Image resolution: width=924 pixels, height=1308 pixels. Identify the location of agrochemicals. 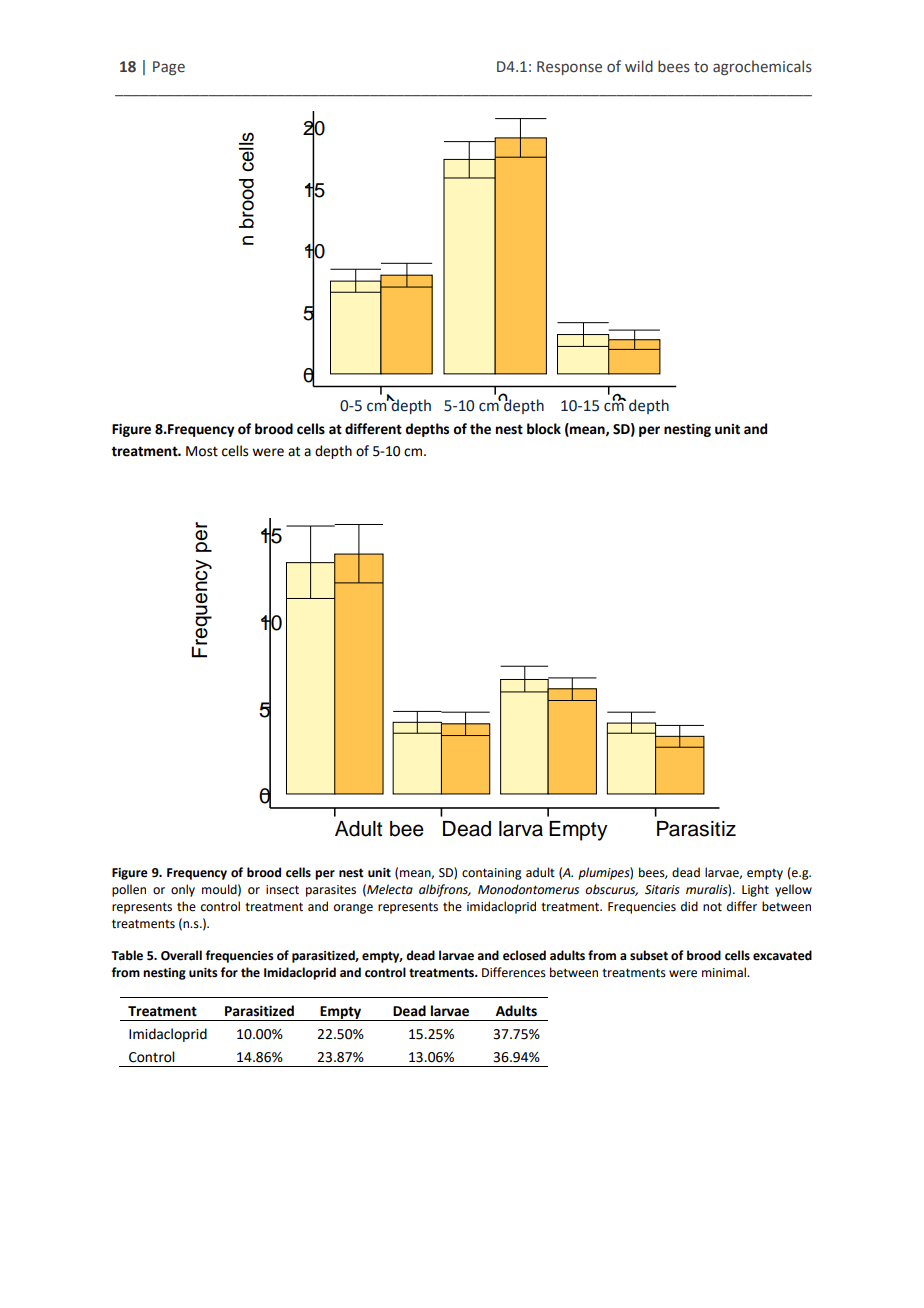
(762, 67).
